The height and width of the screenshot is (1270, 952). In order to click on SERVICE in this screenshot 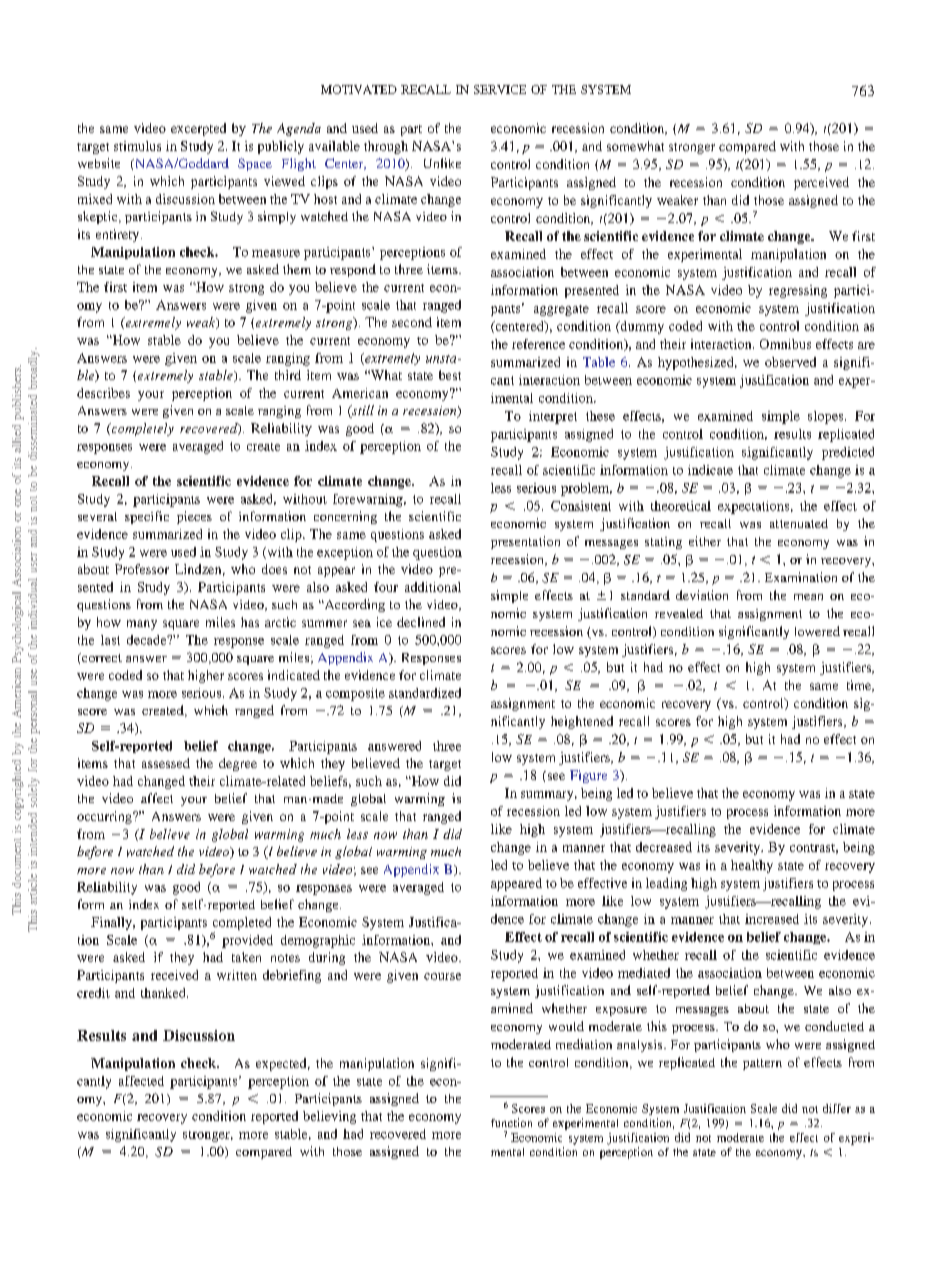, I will do `click(500, 89)`.
